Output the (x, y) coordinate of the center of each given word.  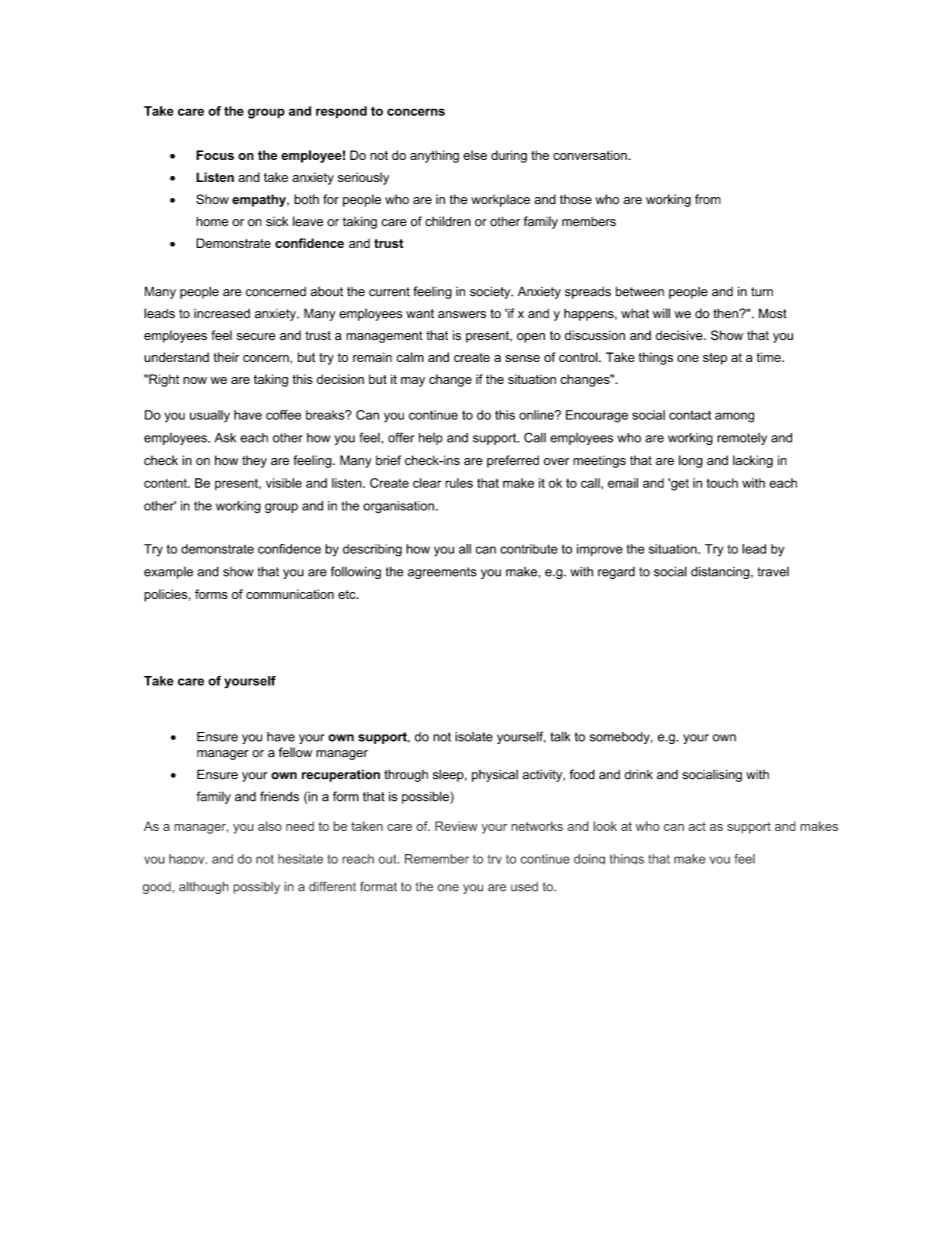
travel (773, 572)
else (475, 155)
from (708, 199)
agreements (442, 573)
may (413, 382)
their (226, 357)
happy (188, 859)
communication (290, 594)
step (715, 359)
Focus (215, 155)
